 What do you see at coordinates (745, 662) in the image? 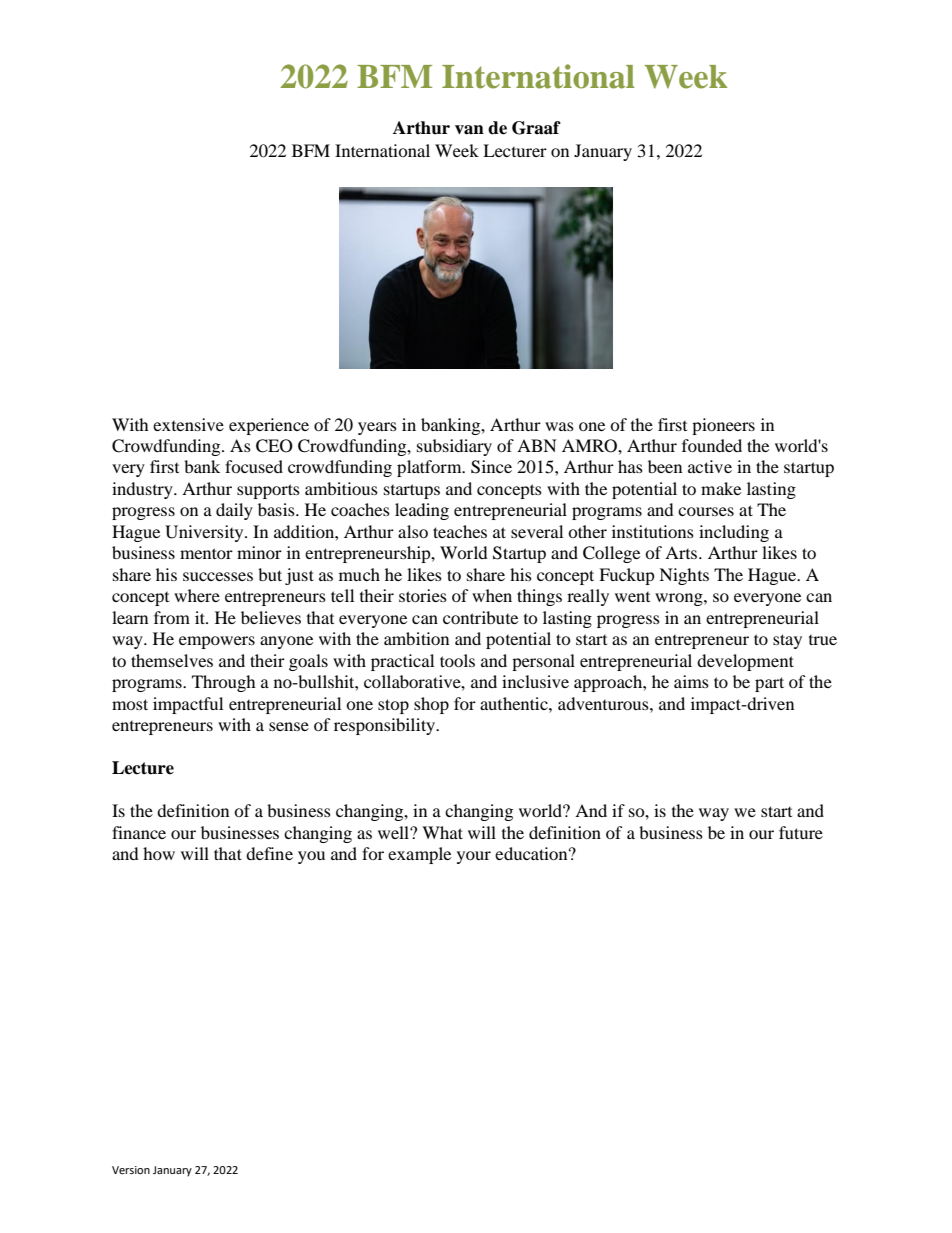
I see `development` at bounding box center [745, 662].
